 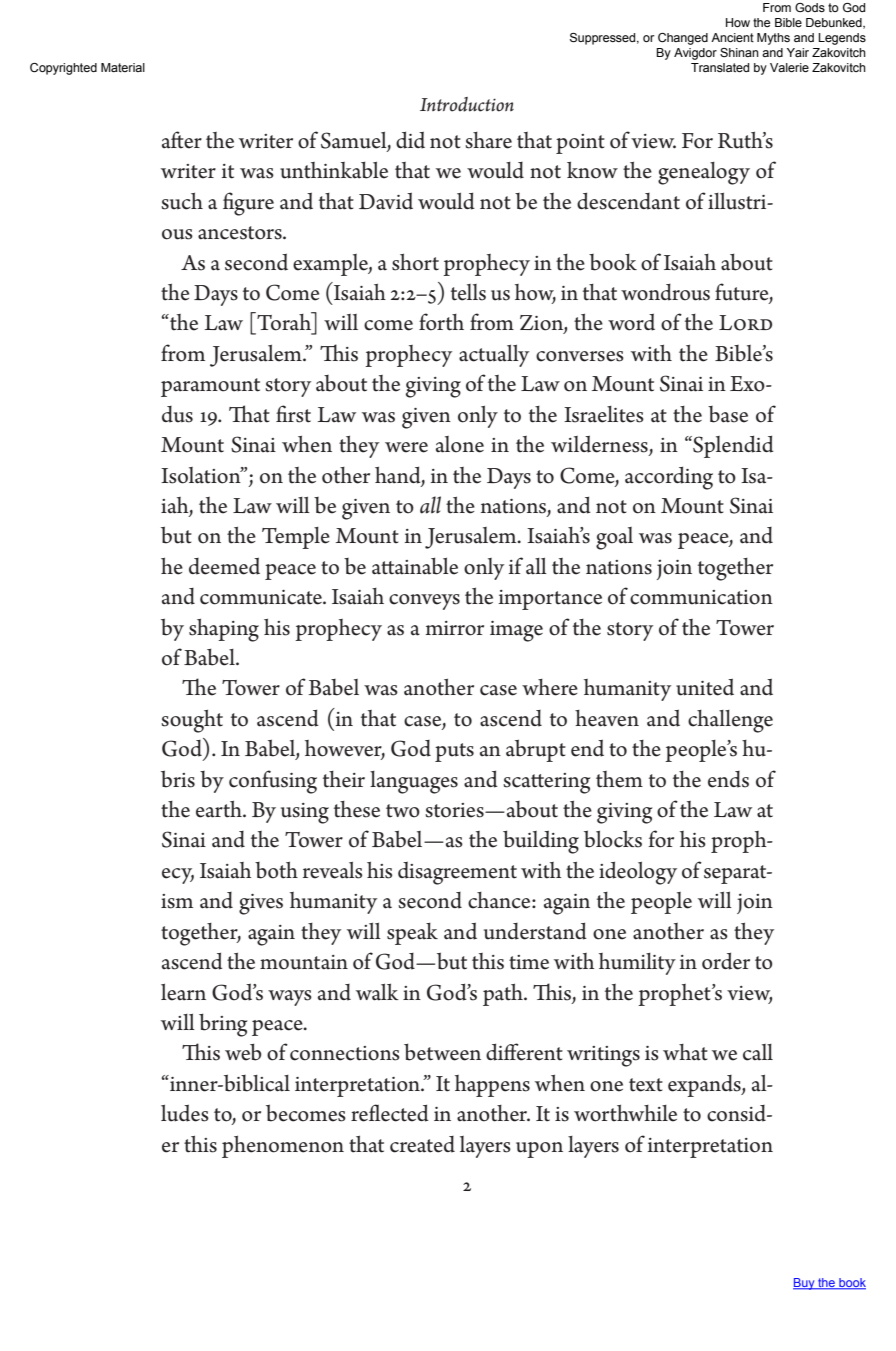 What do you see at coordinates (283, 1147) in the image?
I see `phenomenon` at bounding box center [283, 1147].
